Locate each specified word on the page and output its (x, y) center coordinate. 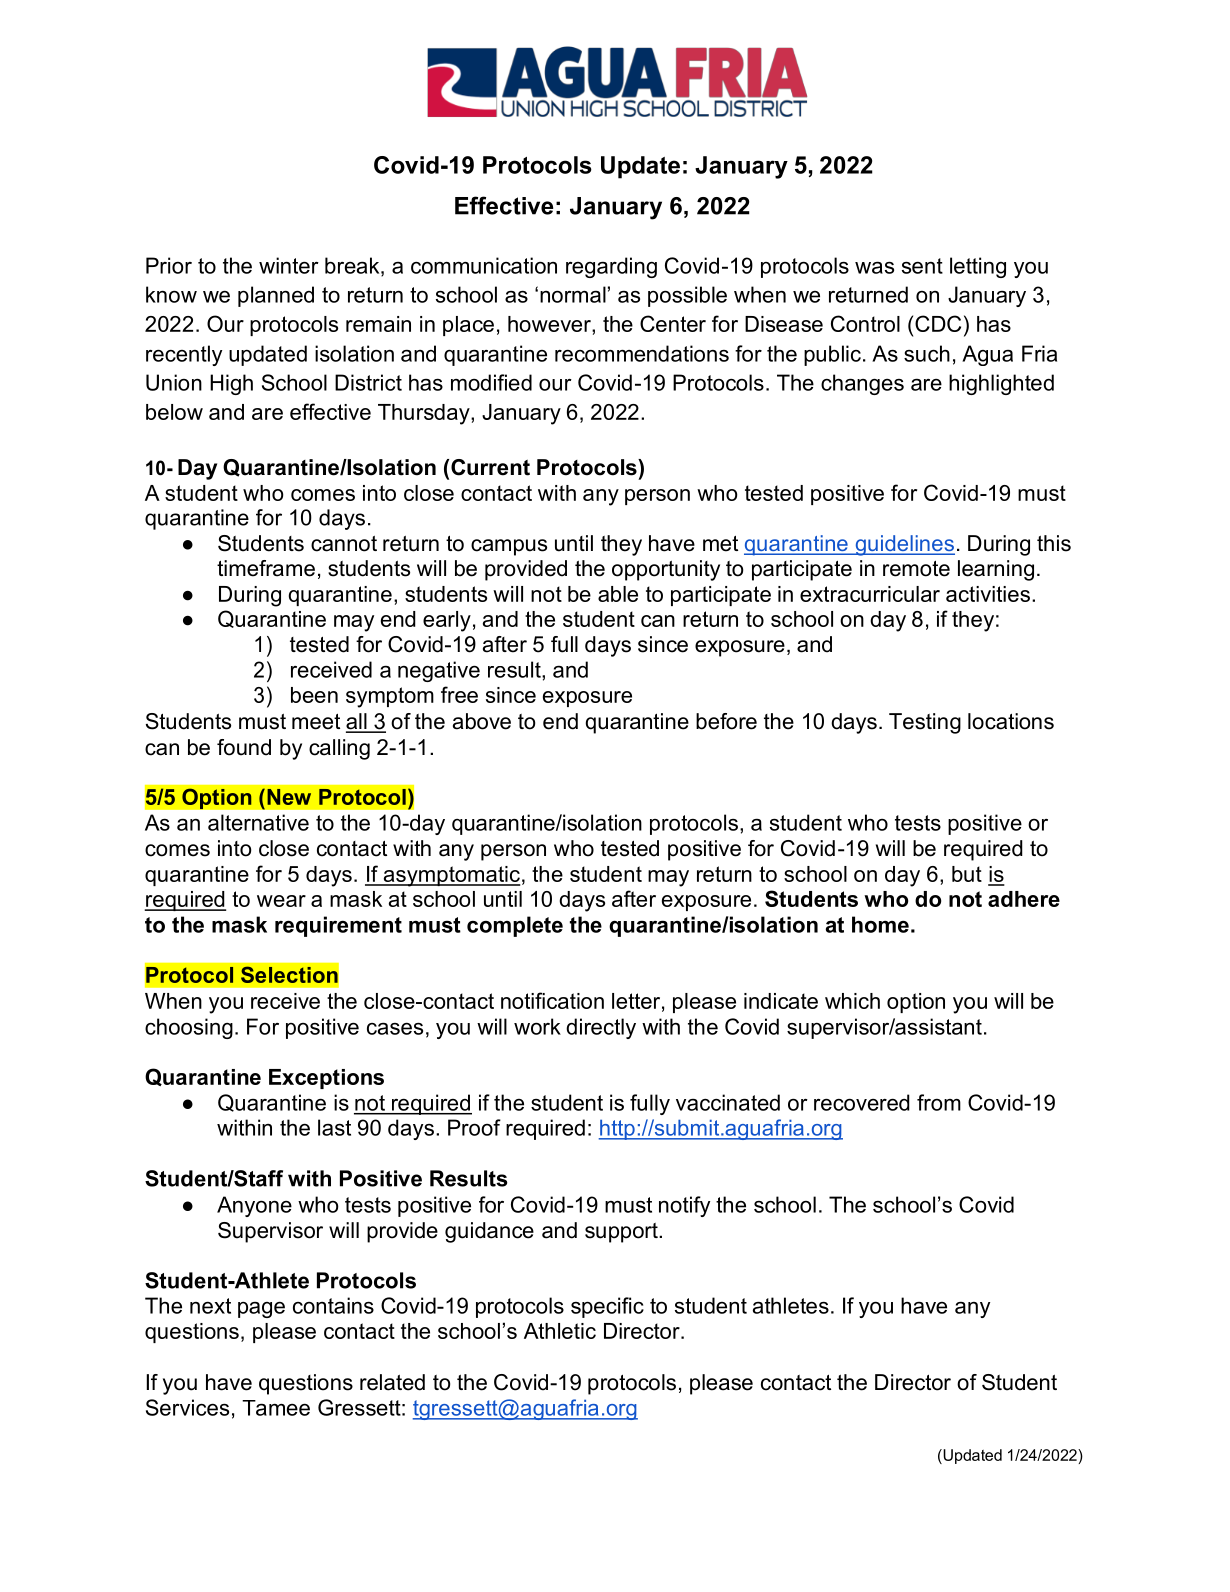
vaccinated (728, 1102)
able (618, 594)
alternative (258, 822)
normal (573, 294)
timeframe (266, 568)
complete (515, 926)
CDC (938, 323)
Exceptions (326, 1079)
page (261, 1309)
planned (276, 296)
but (967, 874)
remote (916, 569)
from (939, 1102)
